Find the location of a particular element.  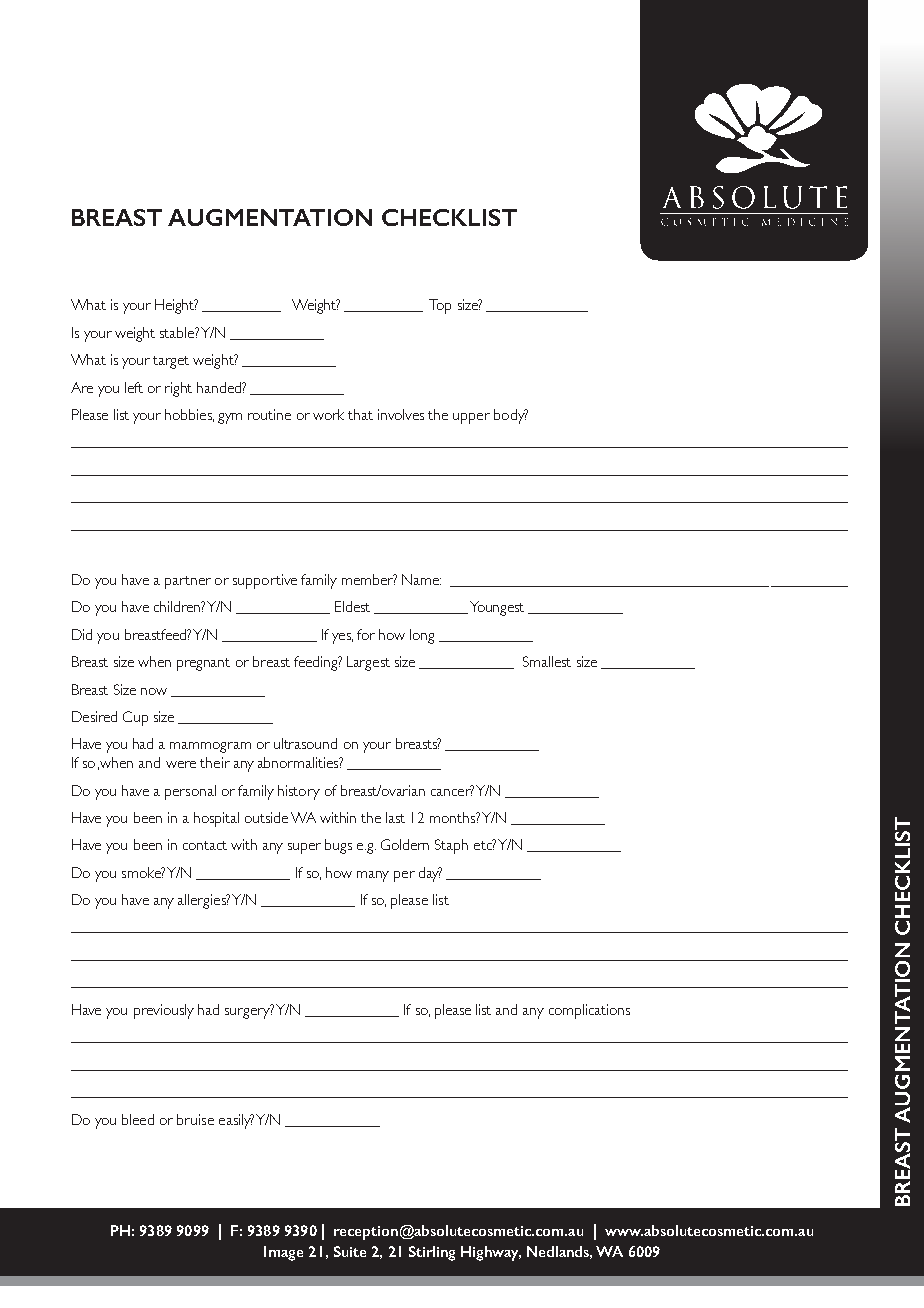

complications is located at coordinates (589, 1011).
